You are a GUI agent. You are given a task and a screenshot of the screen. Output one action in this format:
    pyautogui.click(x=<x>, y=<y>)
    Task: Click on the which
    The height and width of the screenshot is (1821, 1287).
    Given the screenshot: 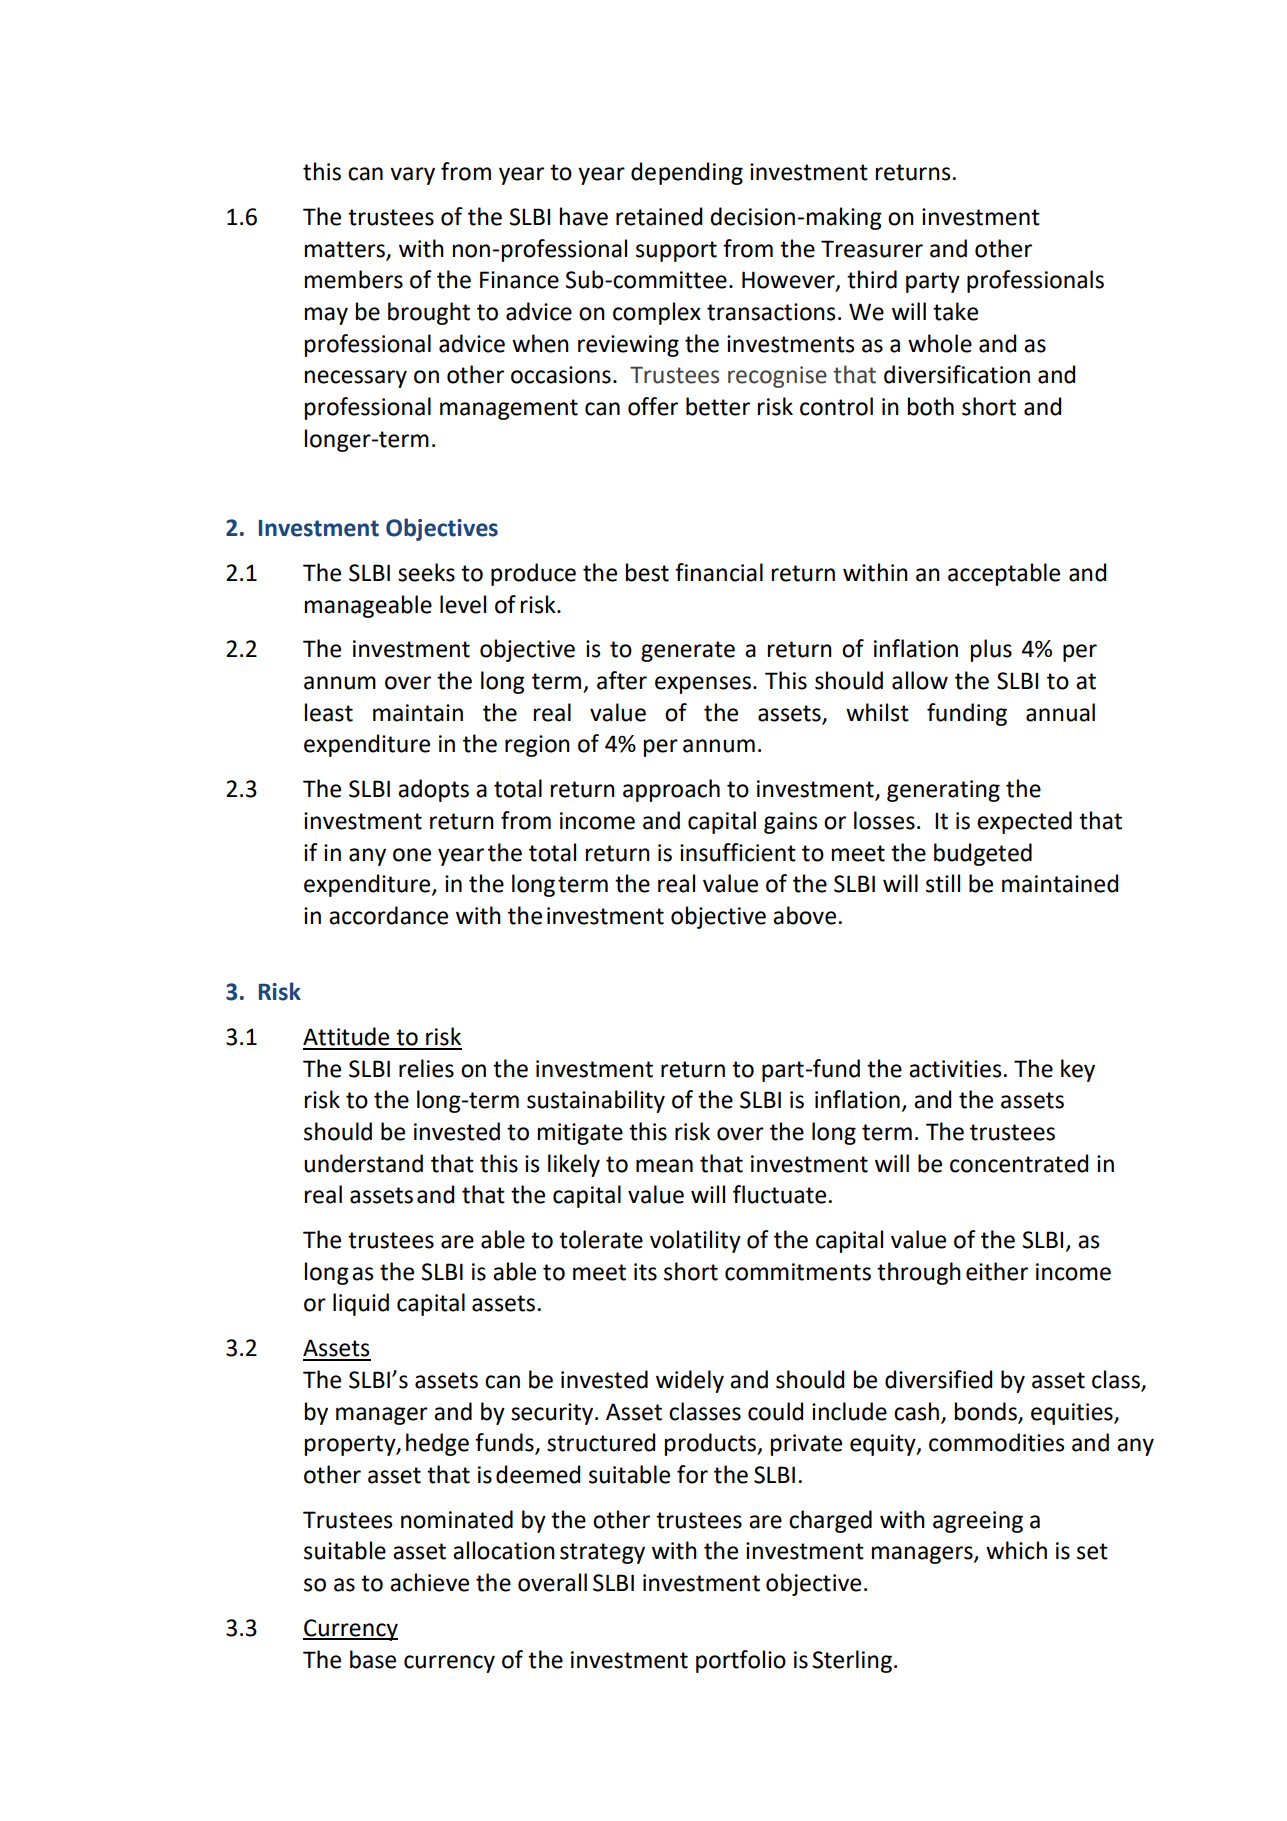 What is the action you would take?
    pyautogui.click(x=1016, y=1550)
